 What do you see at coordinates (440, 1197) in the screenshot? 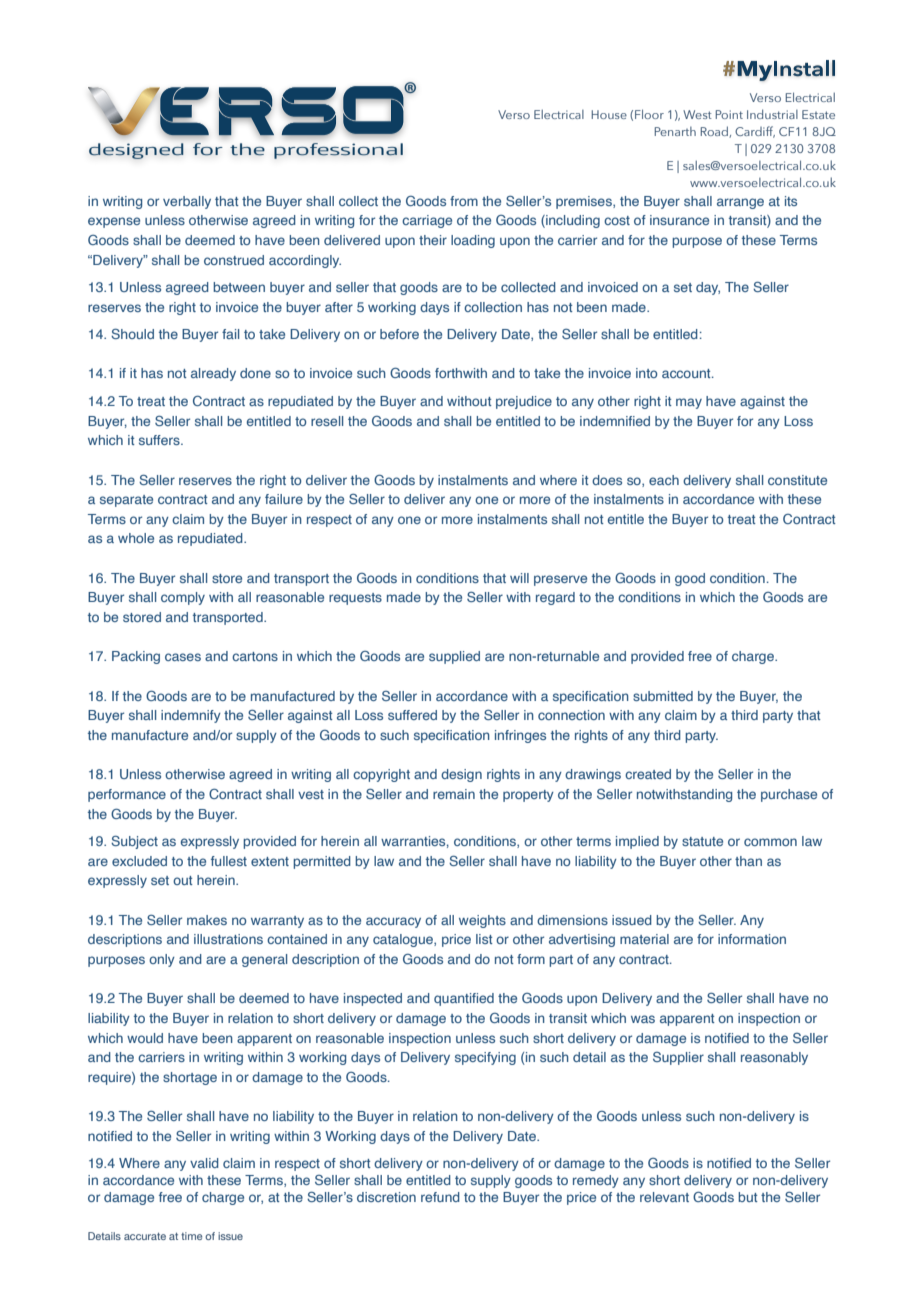
I see `refund` at bounding box center [440, 1197].
